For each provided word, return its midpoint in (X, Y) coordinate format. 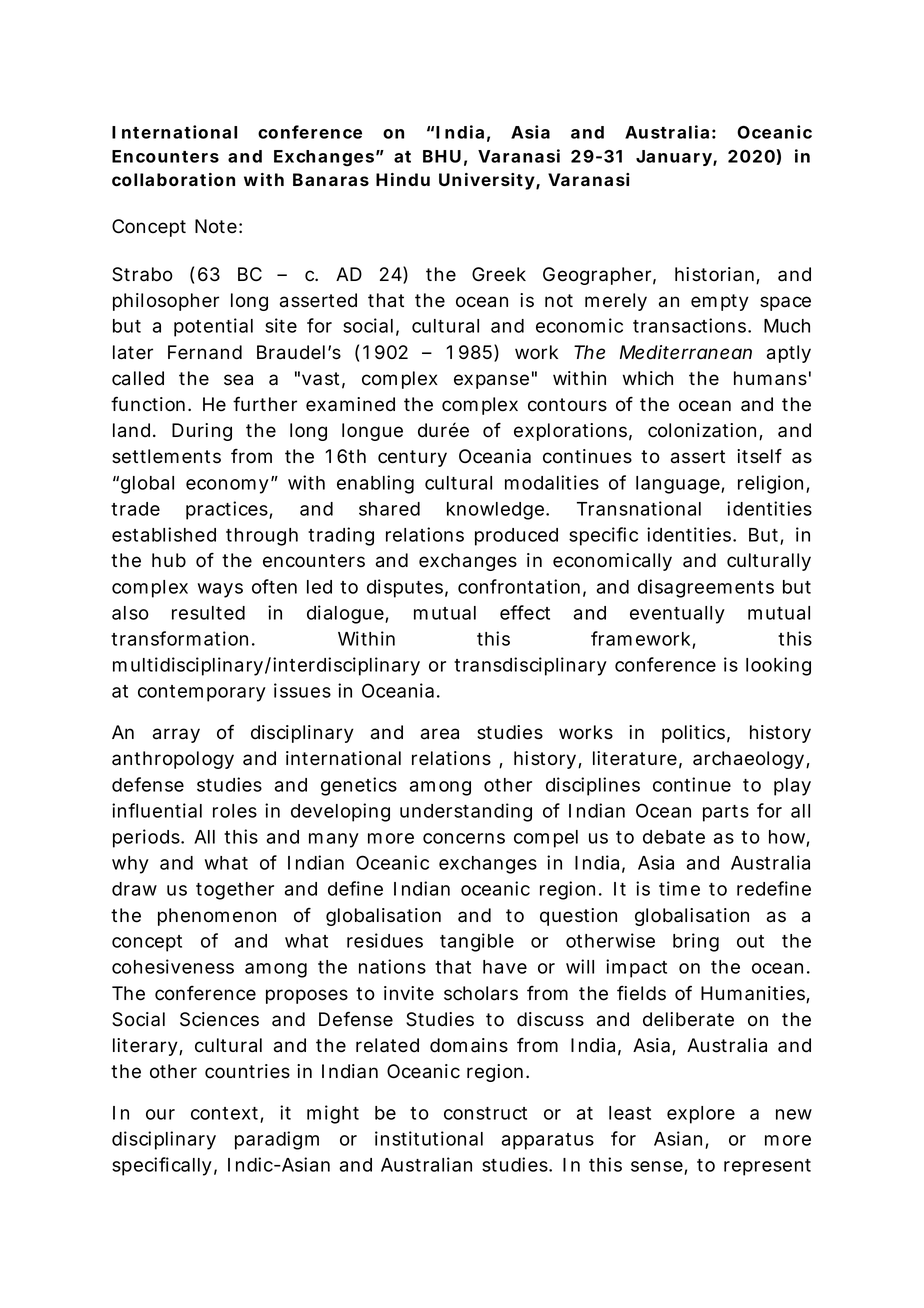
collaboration (173, 179)
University (487, 181)
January (674, 158)
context (226, 1114)
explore (701, 1115)
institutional (429, 1138)
